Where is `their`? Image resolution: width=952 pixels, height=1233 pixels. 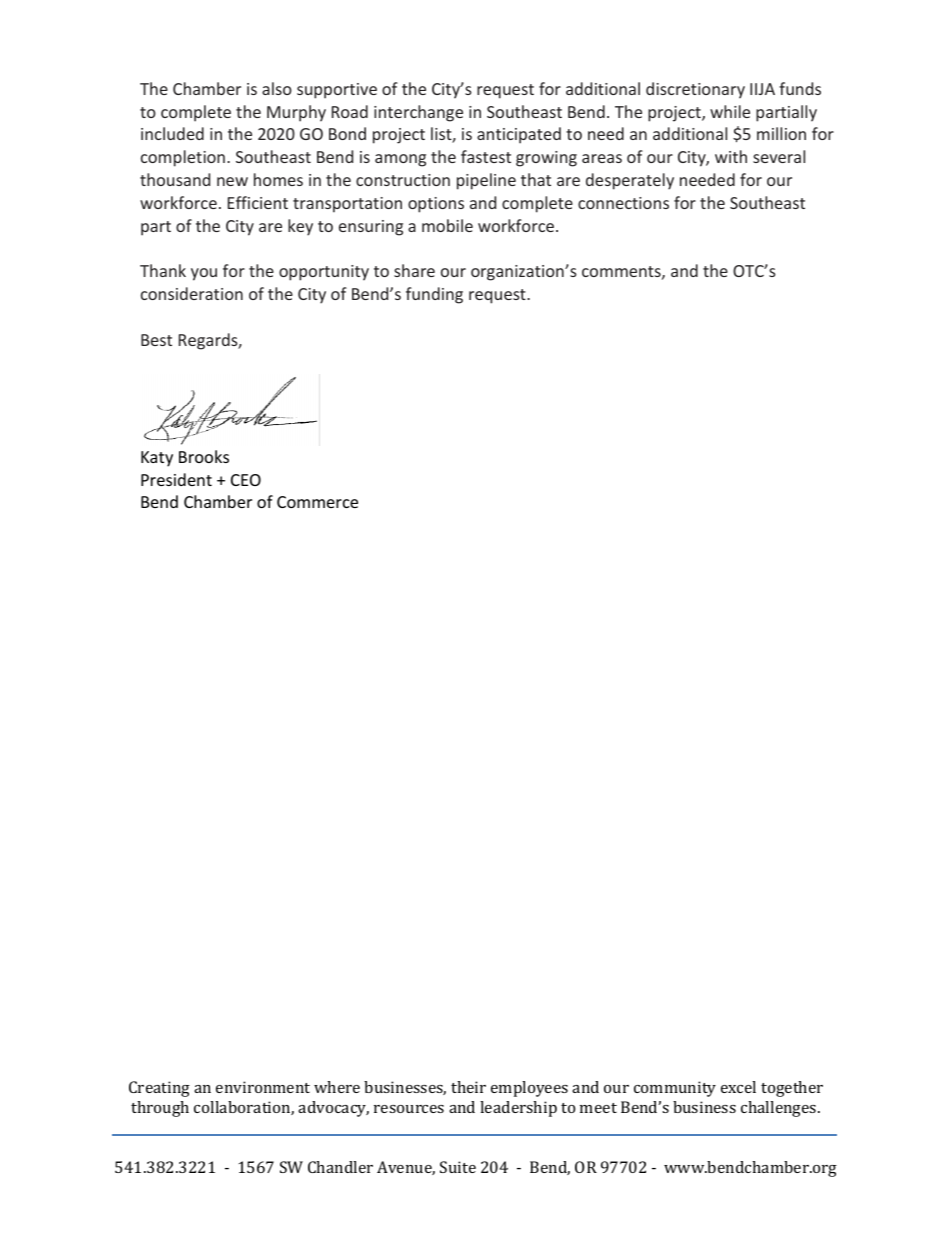 their is located at coordinates (468, 1087).
